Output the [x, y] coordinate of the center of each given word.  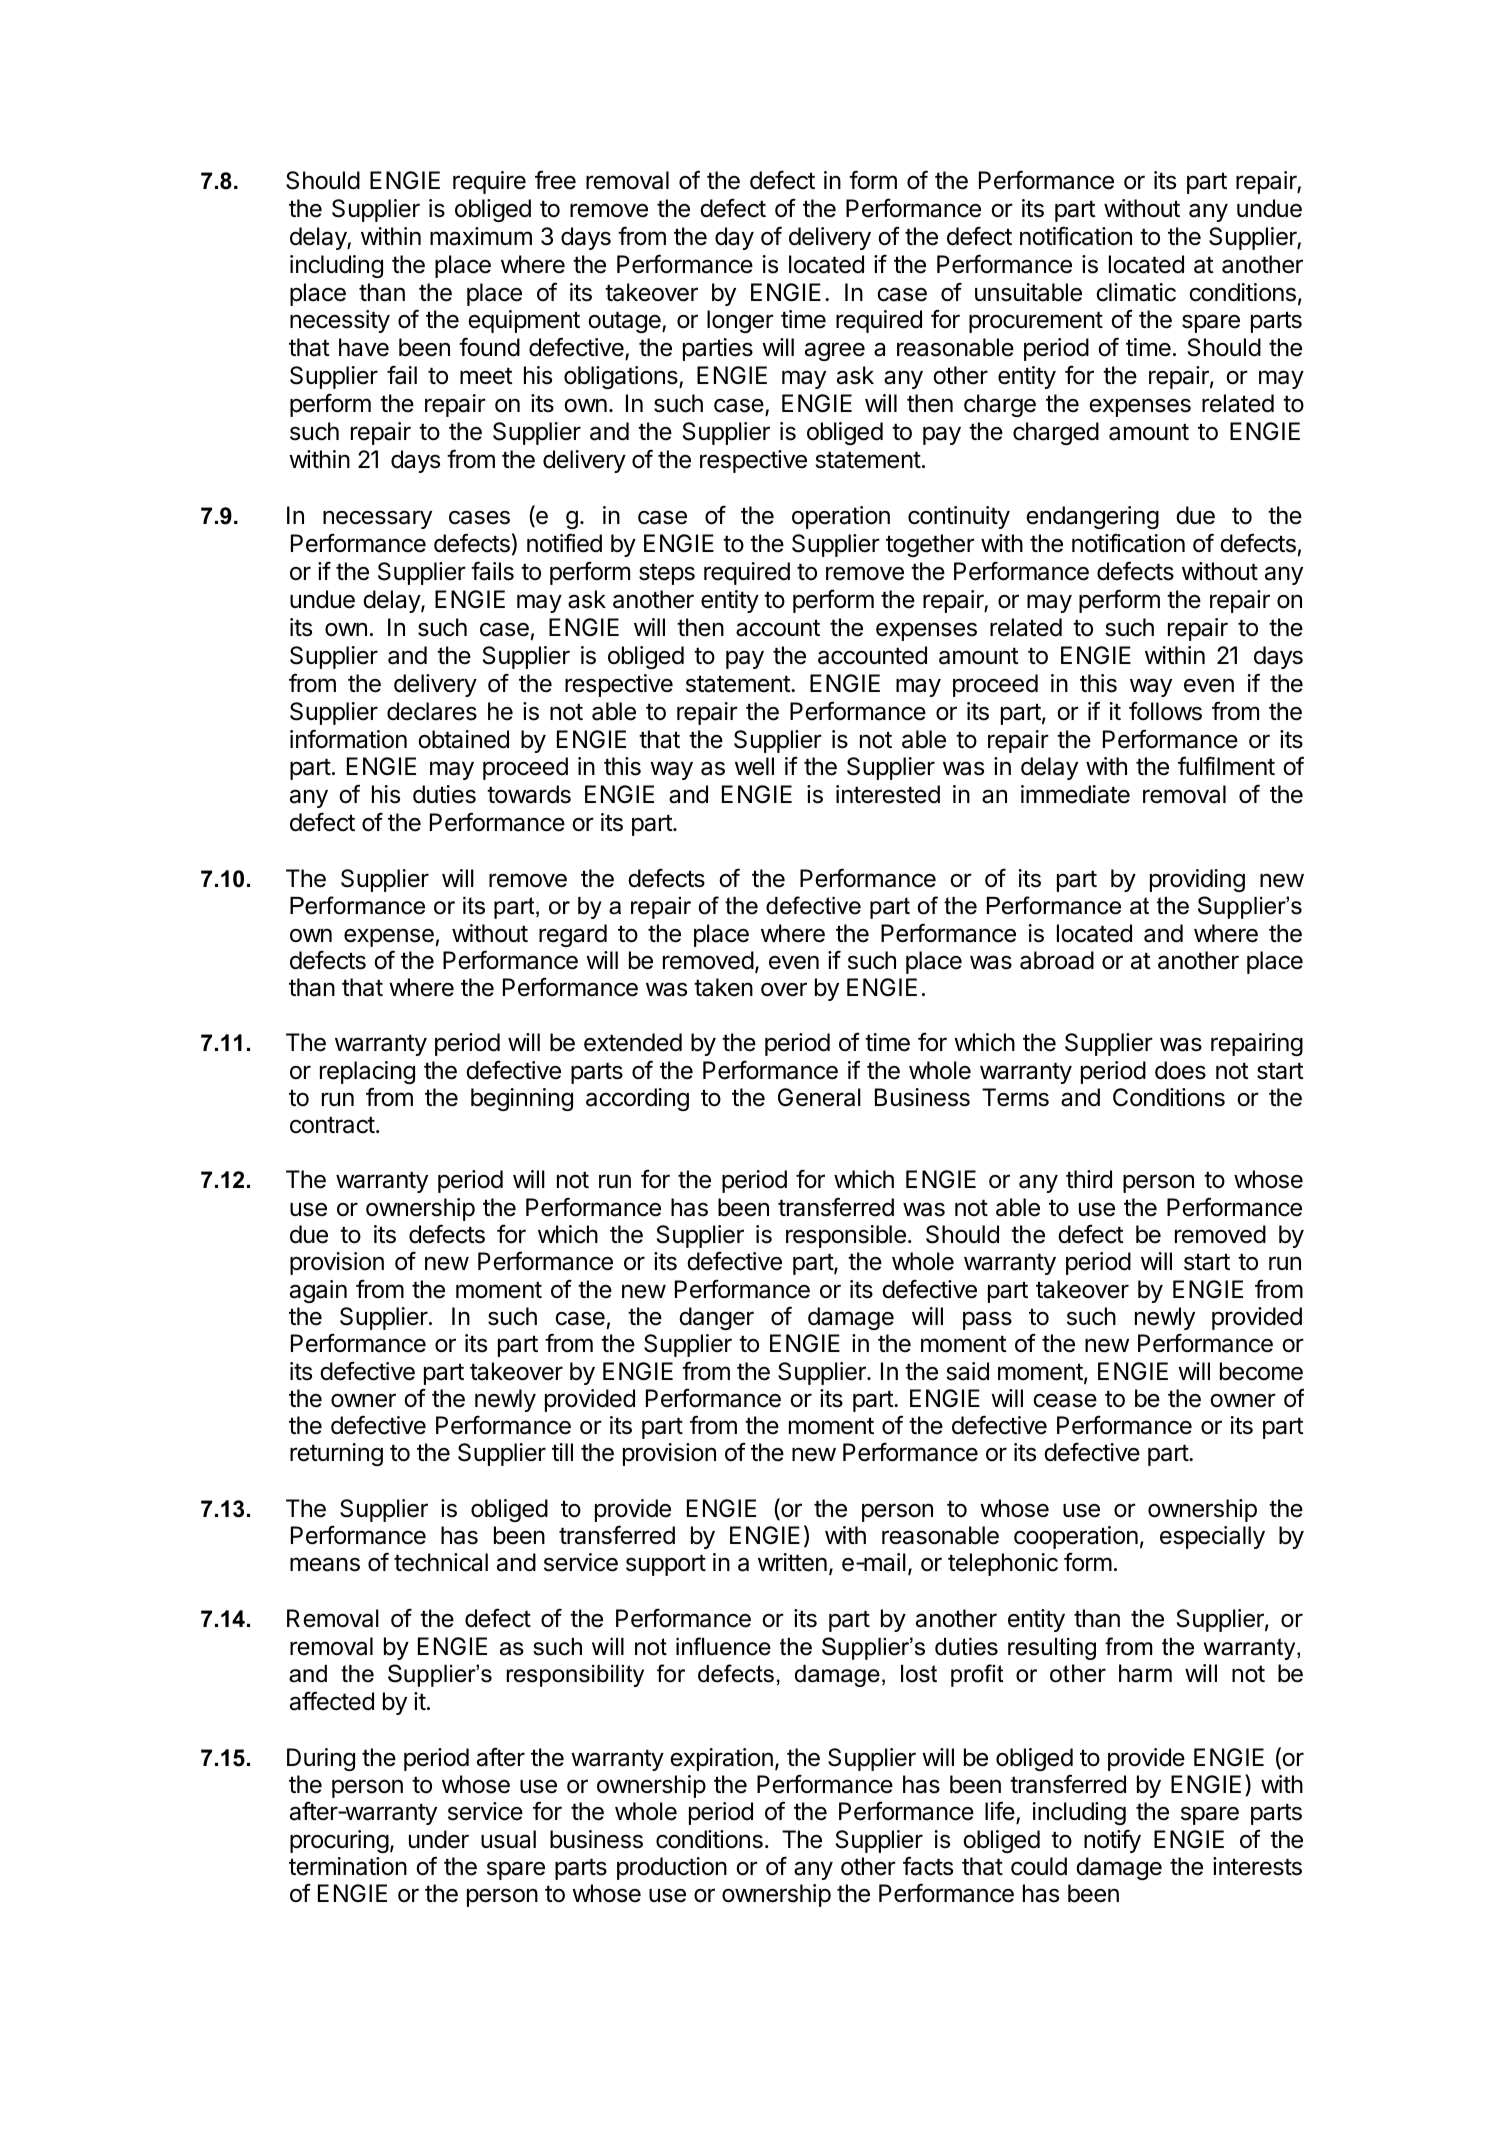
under [439, 1839]
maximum [481, 236]
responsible [846, 1236]
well [754, 766]
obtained [463, 739]
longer [740, 321]
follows [1165, 711]
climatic [1136, 292]
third [1089, 1179]
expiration [721, 1759]
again [318, 1291]
